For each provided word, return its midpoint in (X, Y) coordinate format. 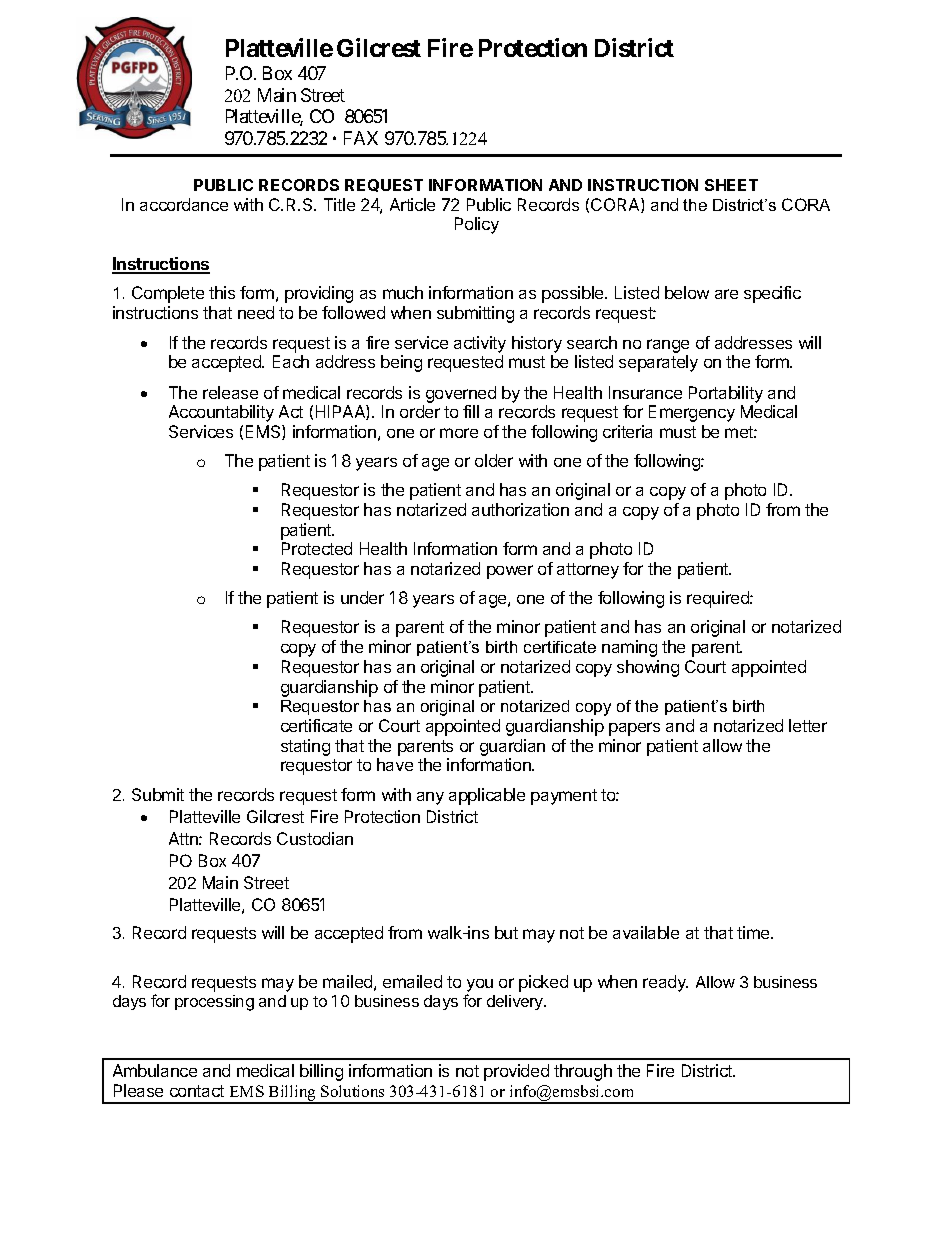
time (754, 932)
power (510, 572)
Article (412, 204)
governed (461, 394)
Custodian (315, 838)
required (719, 599)
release (230, 392)
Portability (726, 394)
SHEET (731, 185)
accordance (184, 204)
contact (197, 1091)
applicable (487, 796)
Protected (317, 548)
